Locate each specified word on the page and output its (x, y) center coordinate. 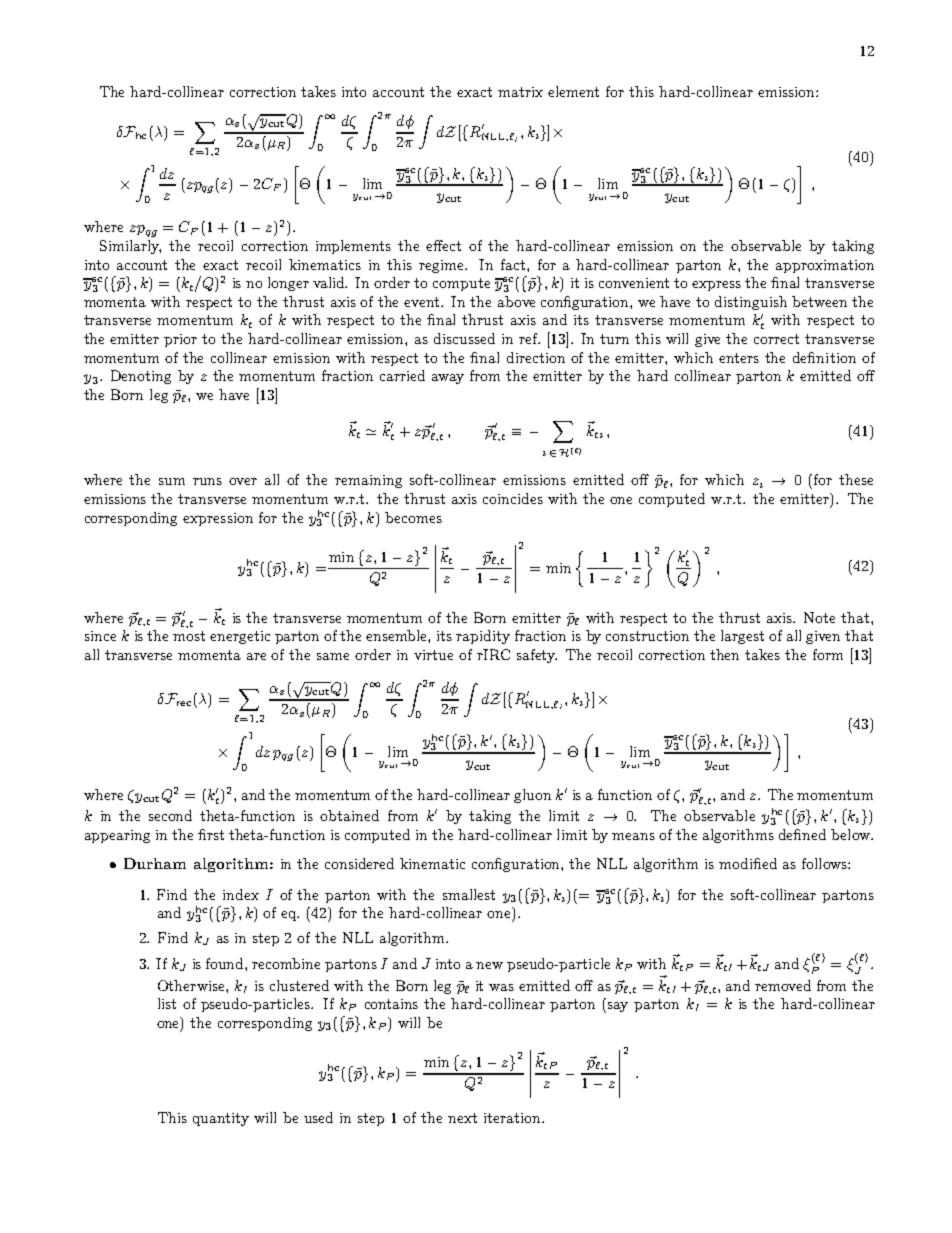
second (170, 815)
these (856, 479)
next (462, 1118)
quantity (221, 1119)
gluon (532, 796)
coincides (513, 498)
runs (207, 481)
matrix (520, 92)
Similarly (130, 247)
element (573, 91)
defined (802, 834)
